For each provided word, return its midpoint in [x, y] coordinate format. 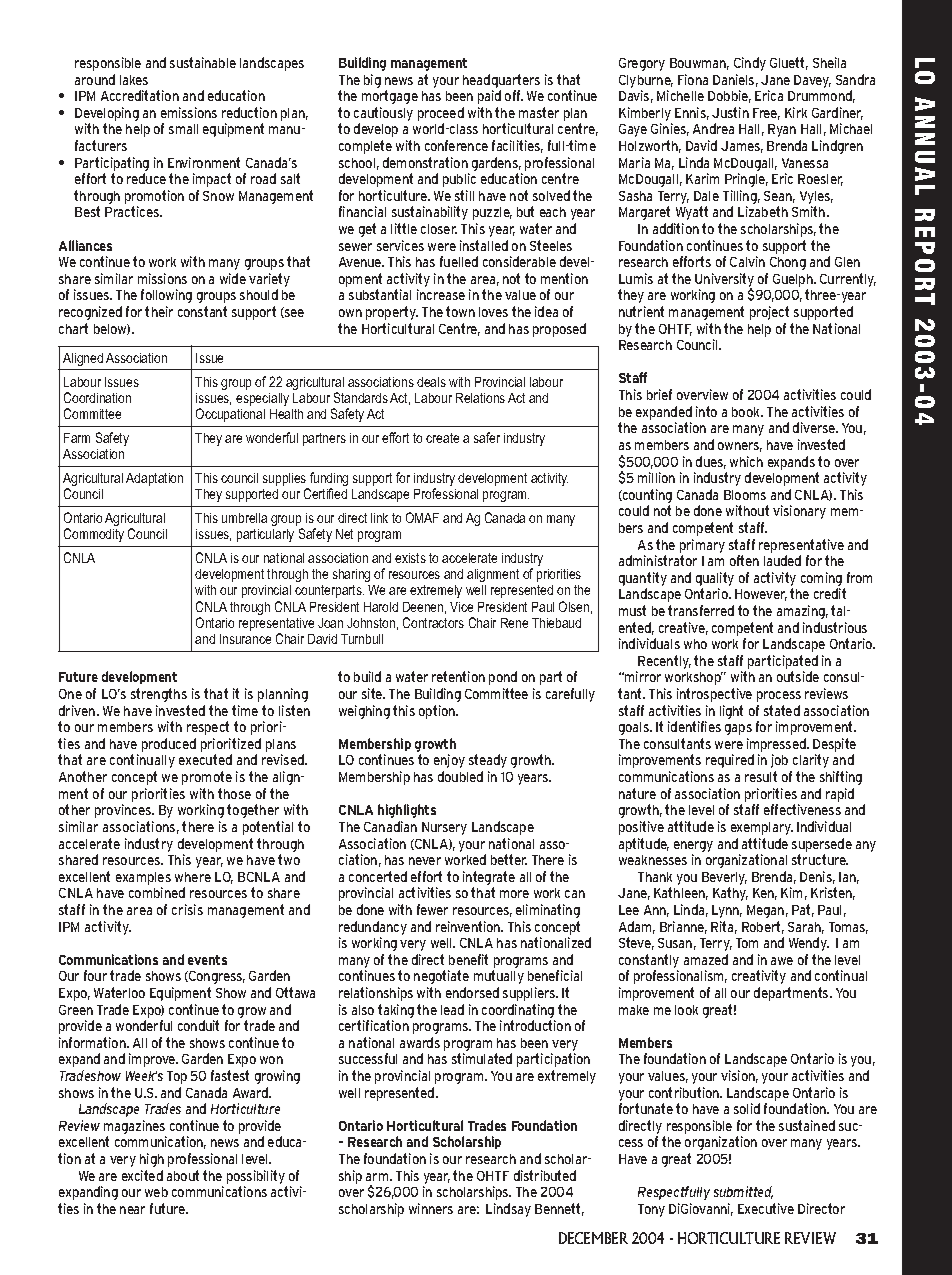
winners [431, 1208]
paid [489, 97]
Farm [77, 438]
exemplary [762, 828]
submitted [743, 1192]
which [746, 461]
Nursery [444, 828]
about [183, 1175]
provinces [124, 811]
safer [487, 437]
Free [766, 114]
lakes [134, 80]
